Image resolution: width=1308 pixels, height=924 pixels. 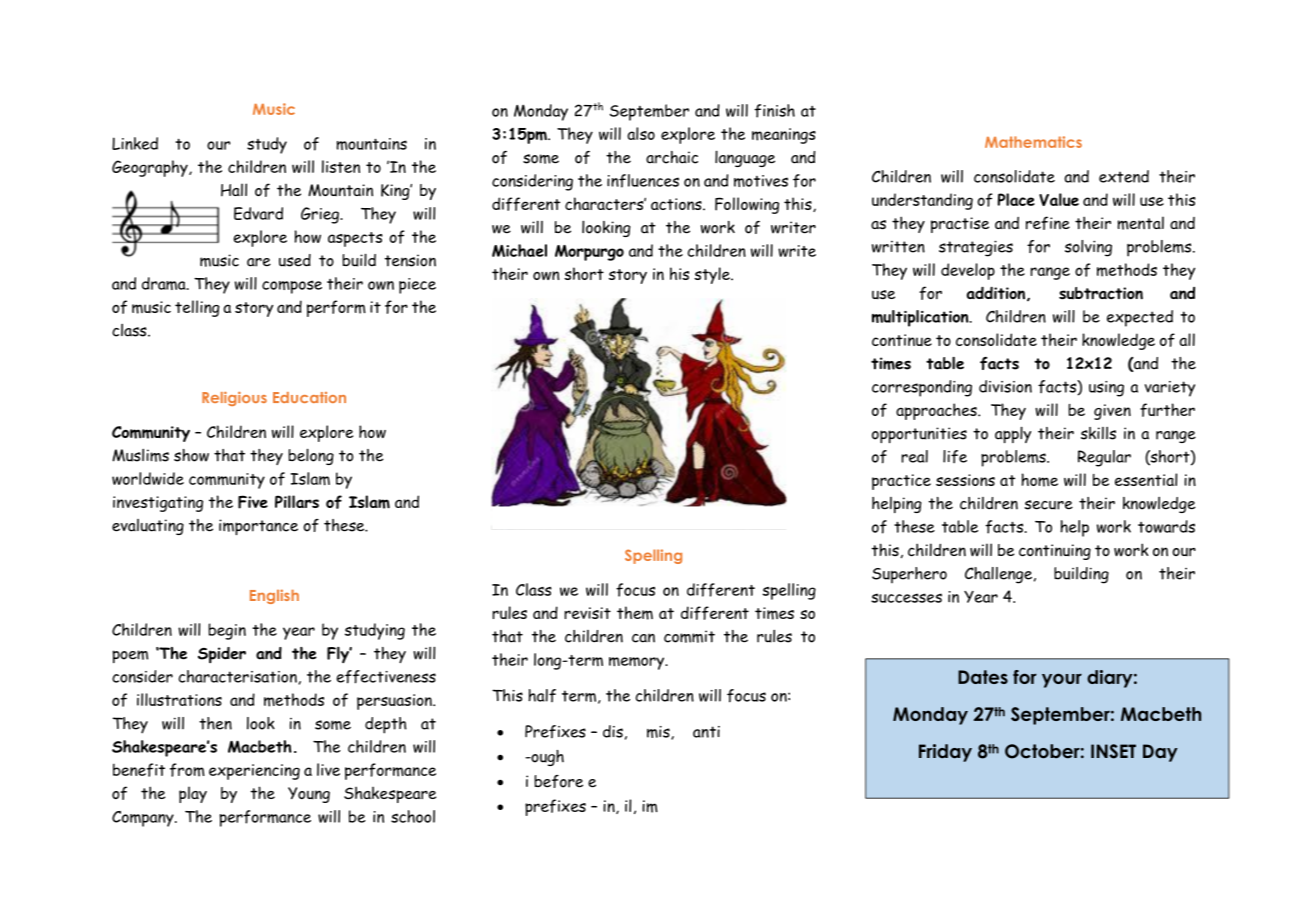 What do you see at coordinates (234, 398) in the image?
I see `Religious` at bounding box center [234, 398].
